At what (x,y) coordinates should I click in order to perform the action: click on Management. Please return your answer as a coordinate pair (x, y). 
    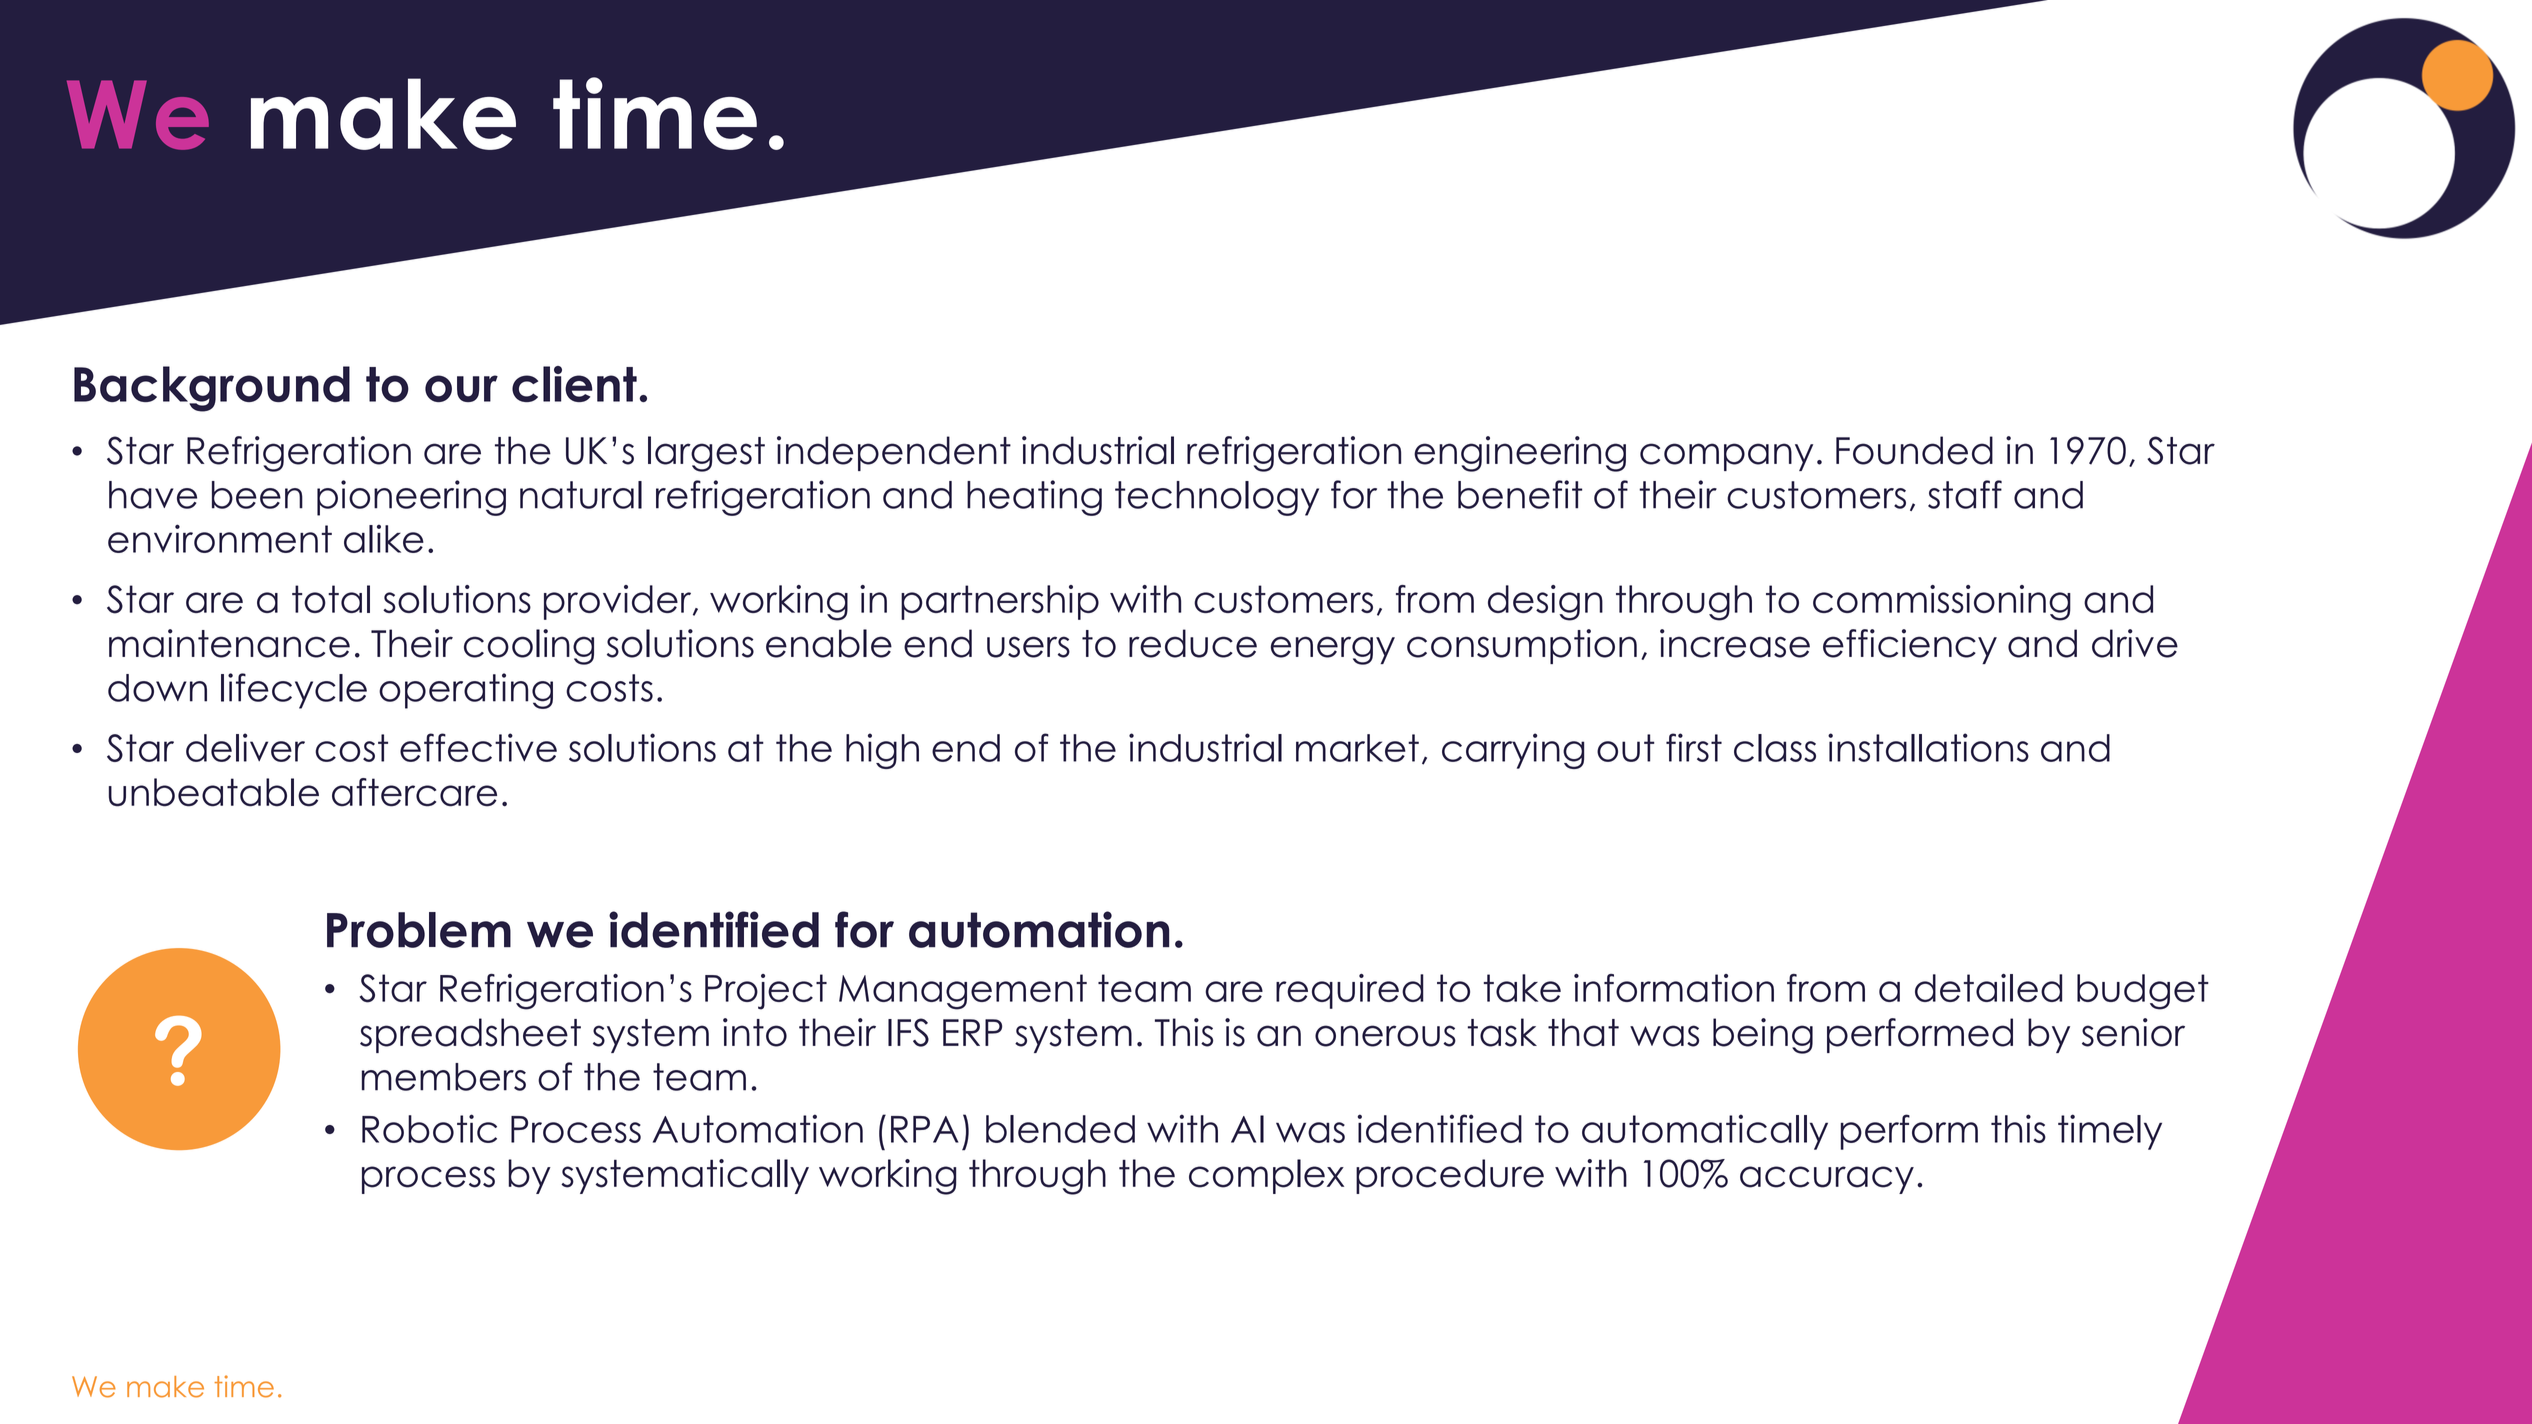
    Looking at the image, I should click on (963, 992).
